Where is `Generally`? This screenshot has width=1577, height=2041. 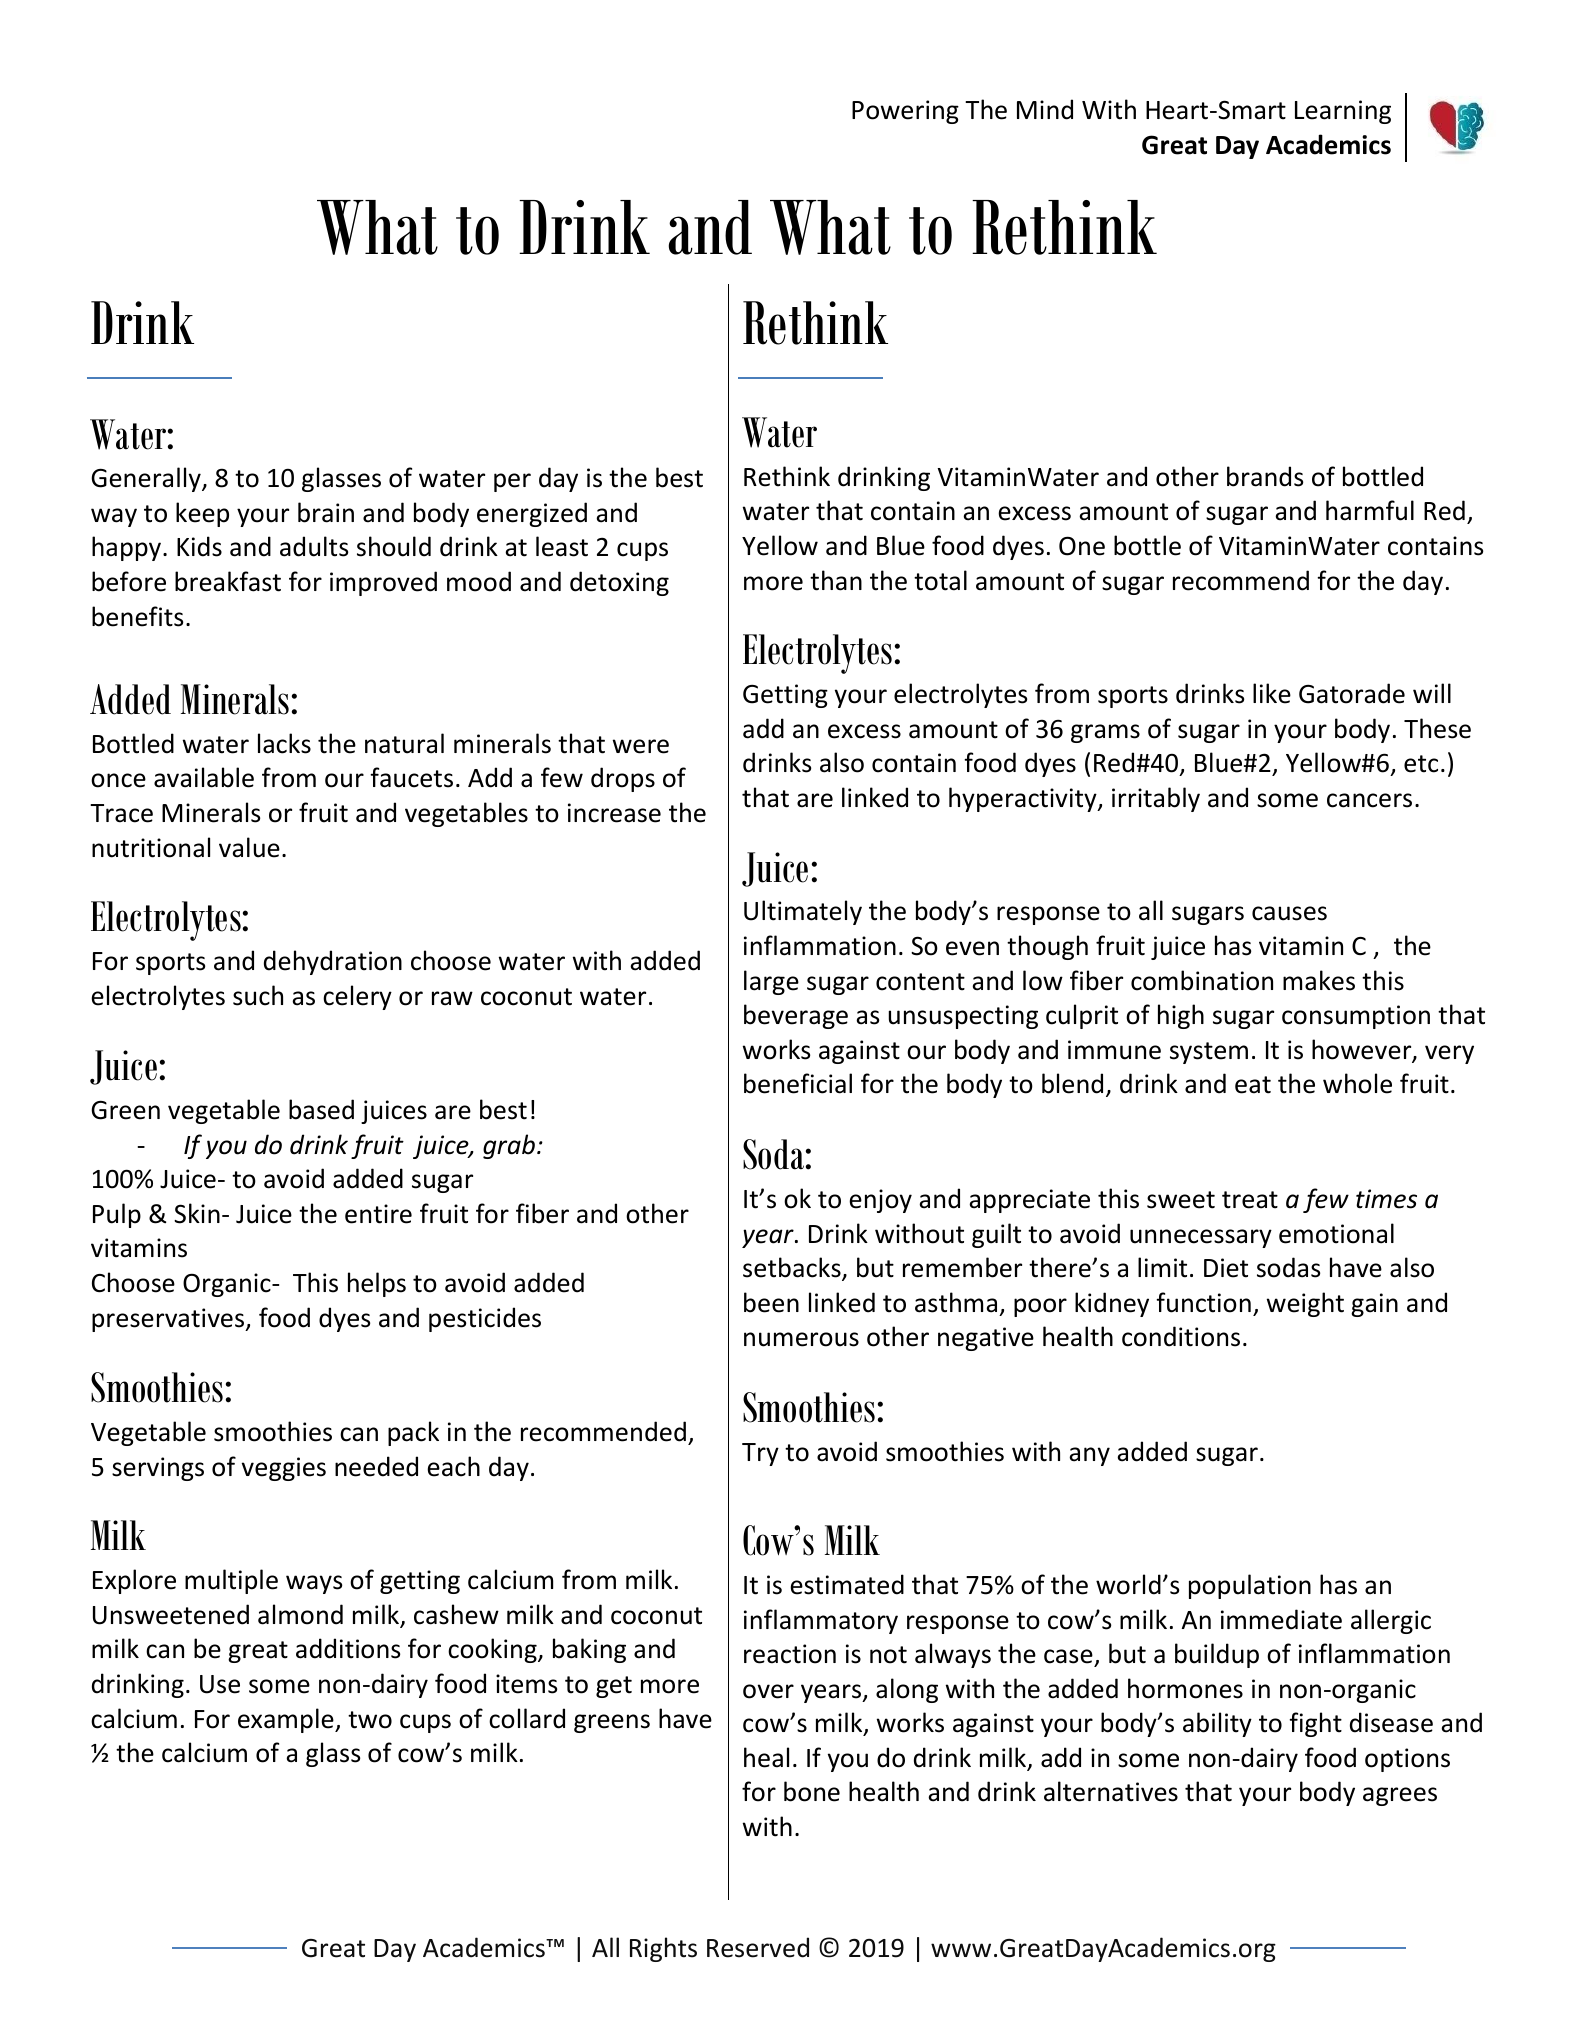 Generally is located at coordinates (147, 479).
